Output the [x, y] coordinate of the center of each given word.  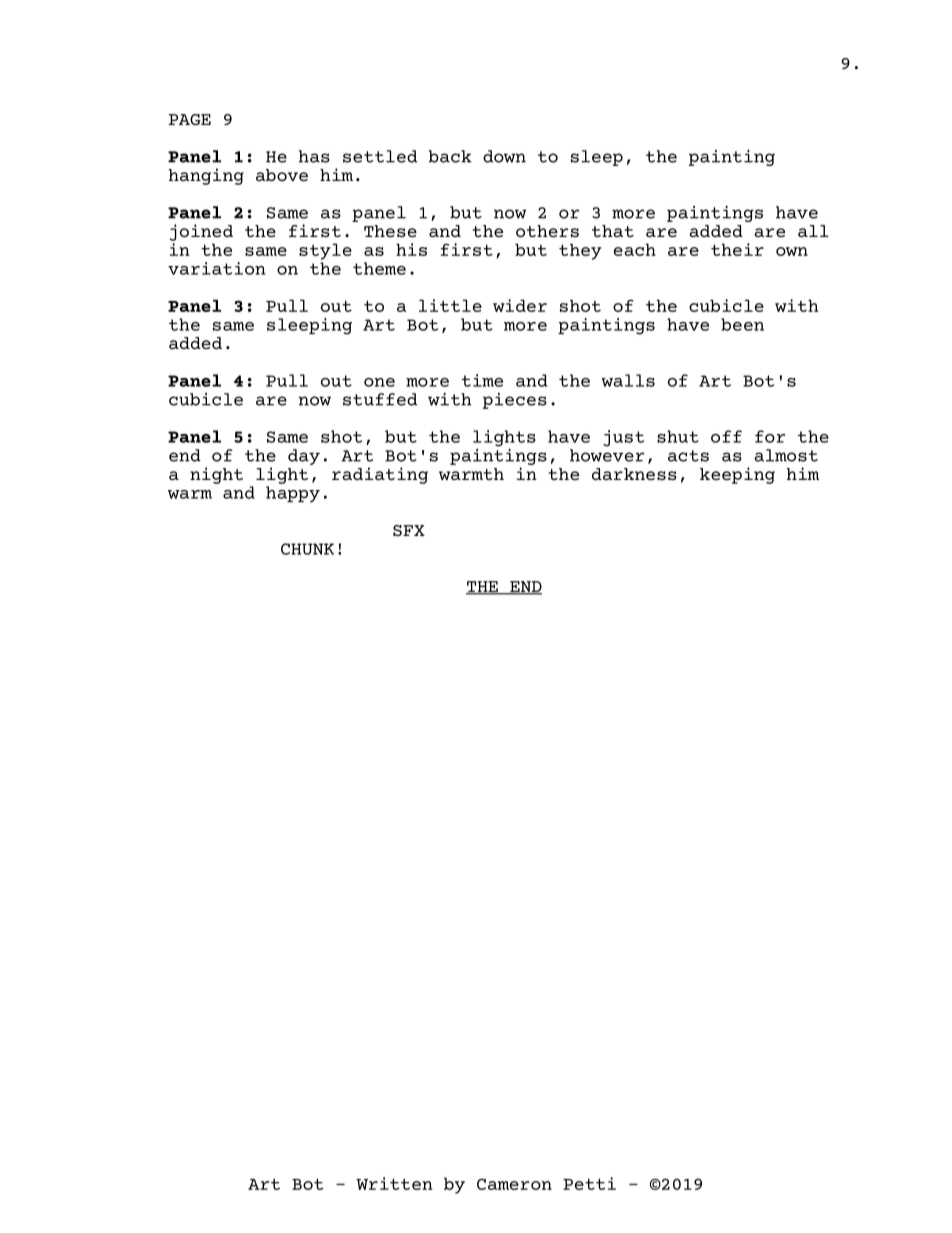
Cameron [514, 1184]
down [504, 156]
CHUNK [307, 549]
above [282, 175]
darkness [634, 474]
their [737, 249]
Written [394, 1183]
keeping [737, 475]
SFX [409, 530]
